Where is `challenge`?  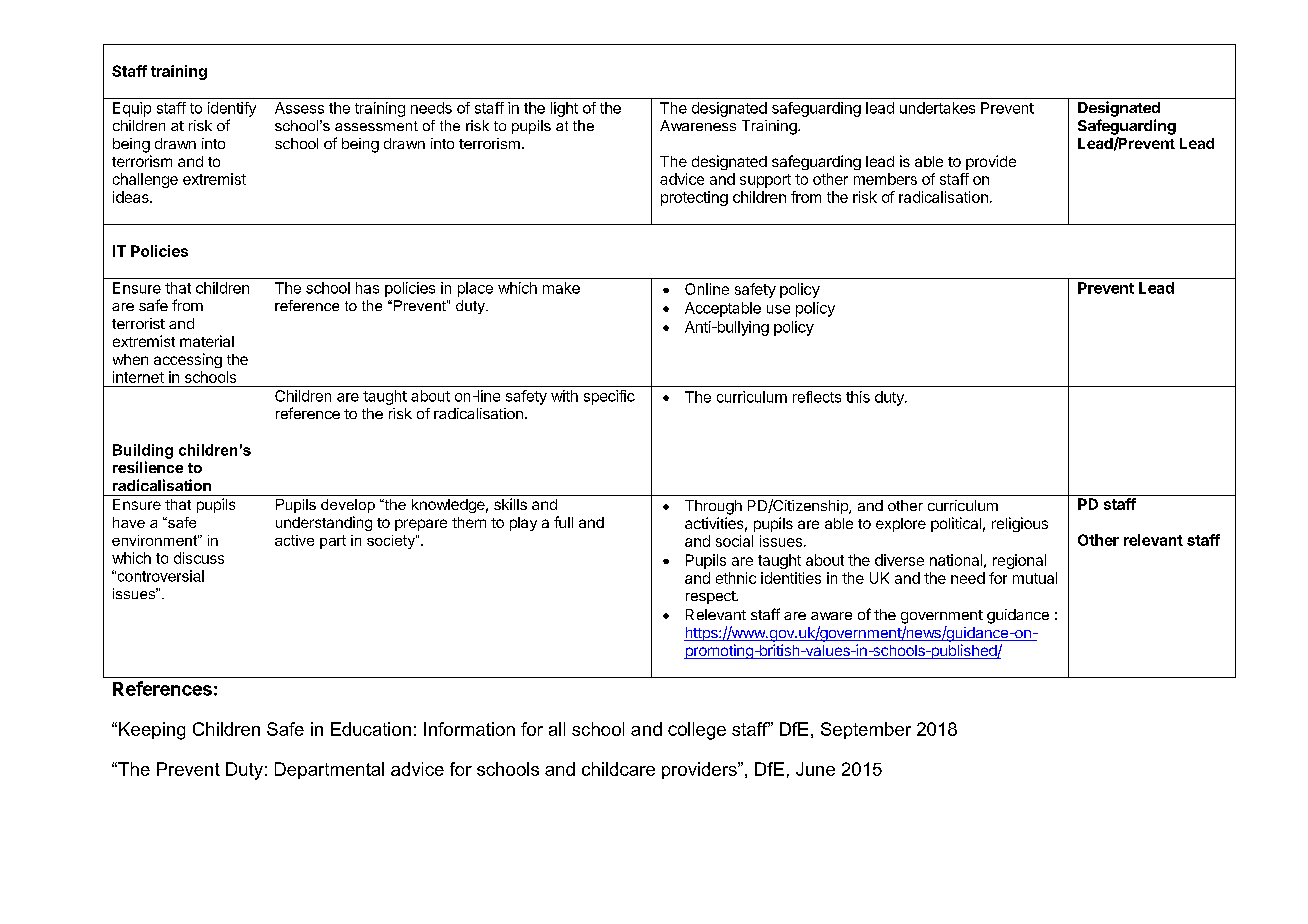
challenge is located at coordinates (145, 180).
